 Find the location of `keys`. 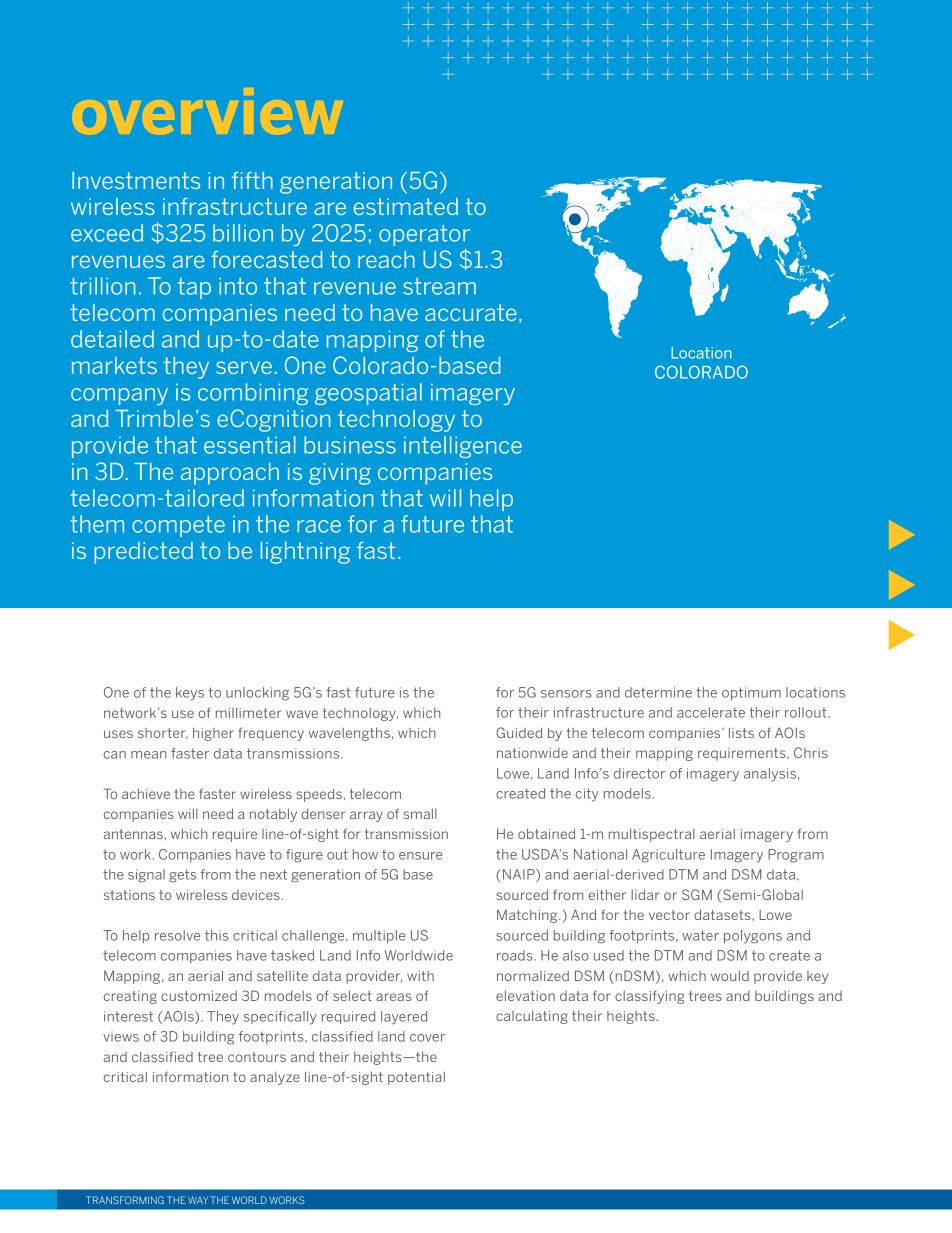

keys is located at coordinates (190, 694).
